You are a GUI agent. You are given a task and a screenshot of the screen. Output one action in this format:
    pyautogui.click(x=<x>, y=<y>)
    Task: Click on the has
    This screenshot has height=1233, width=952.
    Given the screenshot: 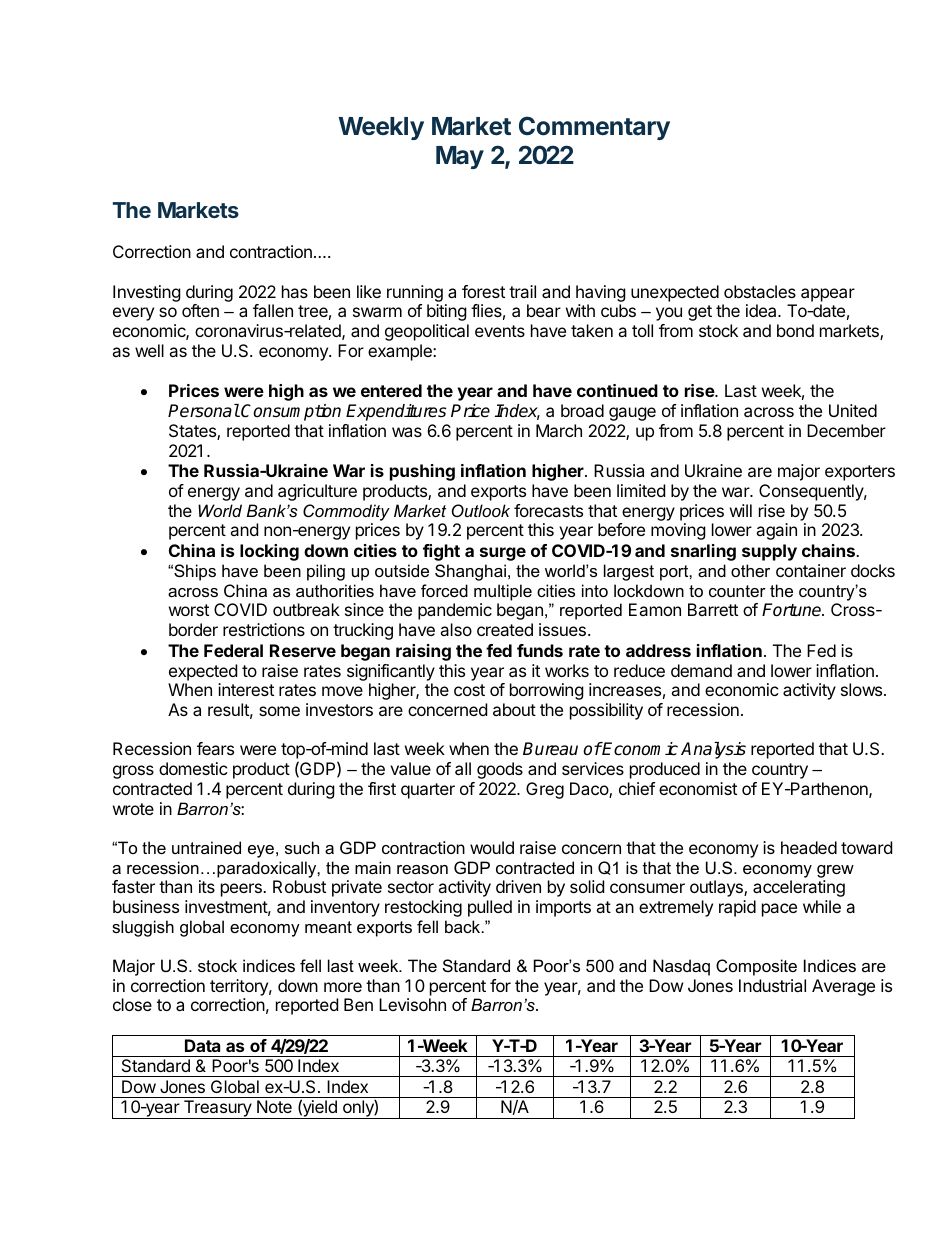 What is the action you would take?
    pyautogui.click(x=295, y=291)
